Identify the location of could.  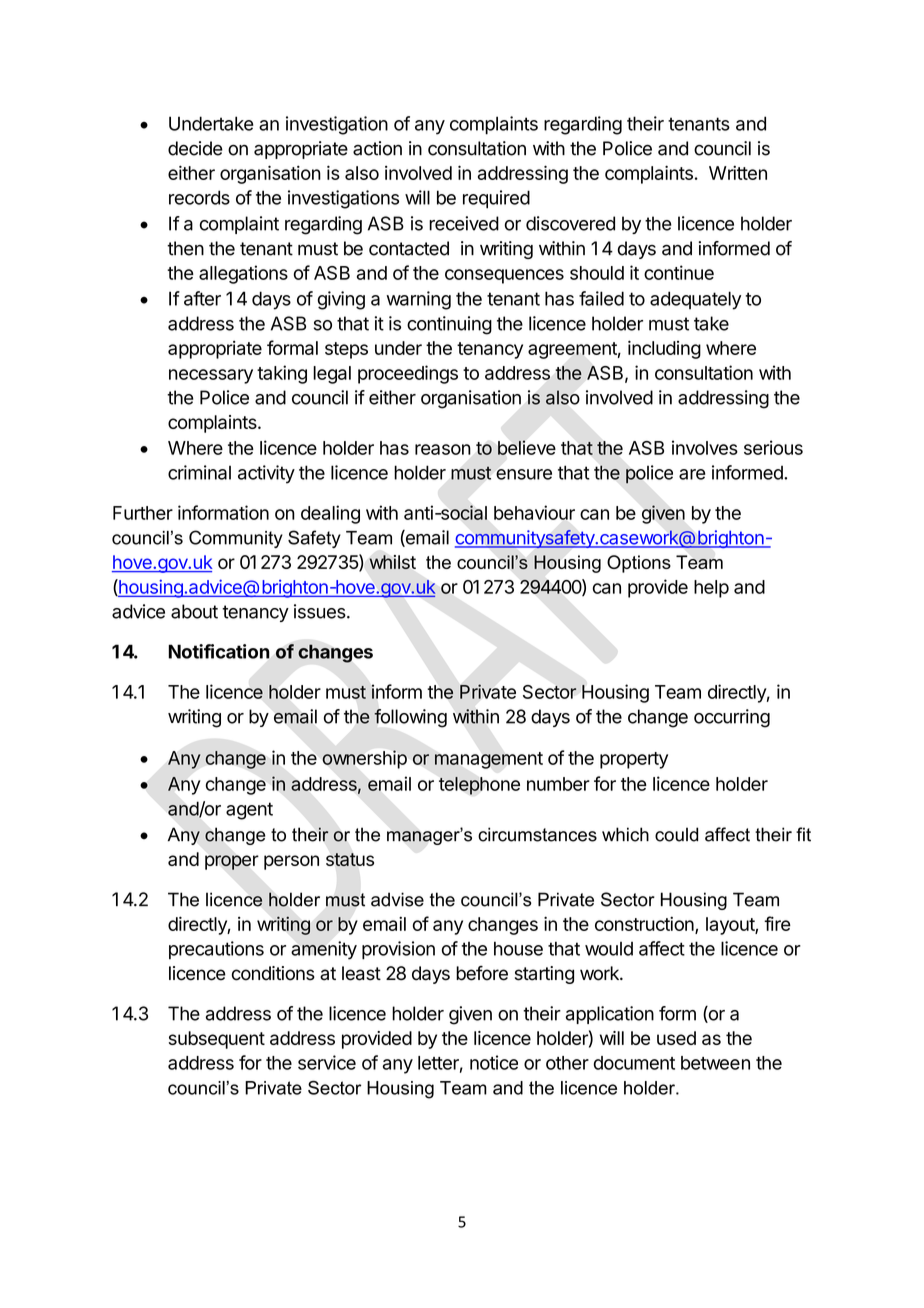
(676, 834).
